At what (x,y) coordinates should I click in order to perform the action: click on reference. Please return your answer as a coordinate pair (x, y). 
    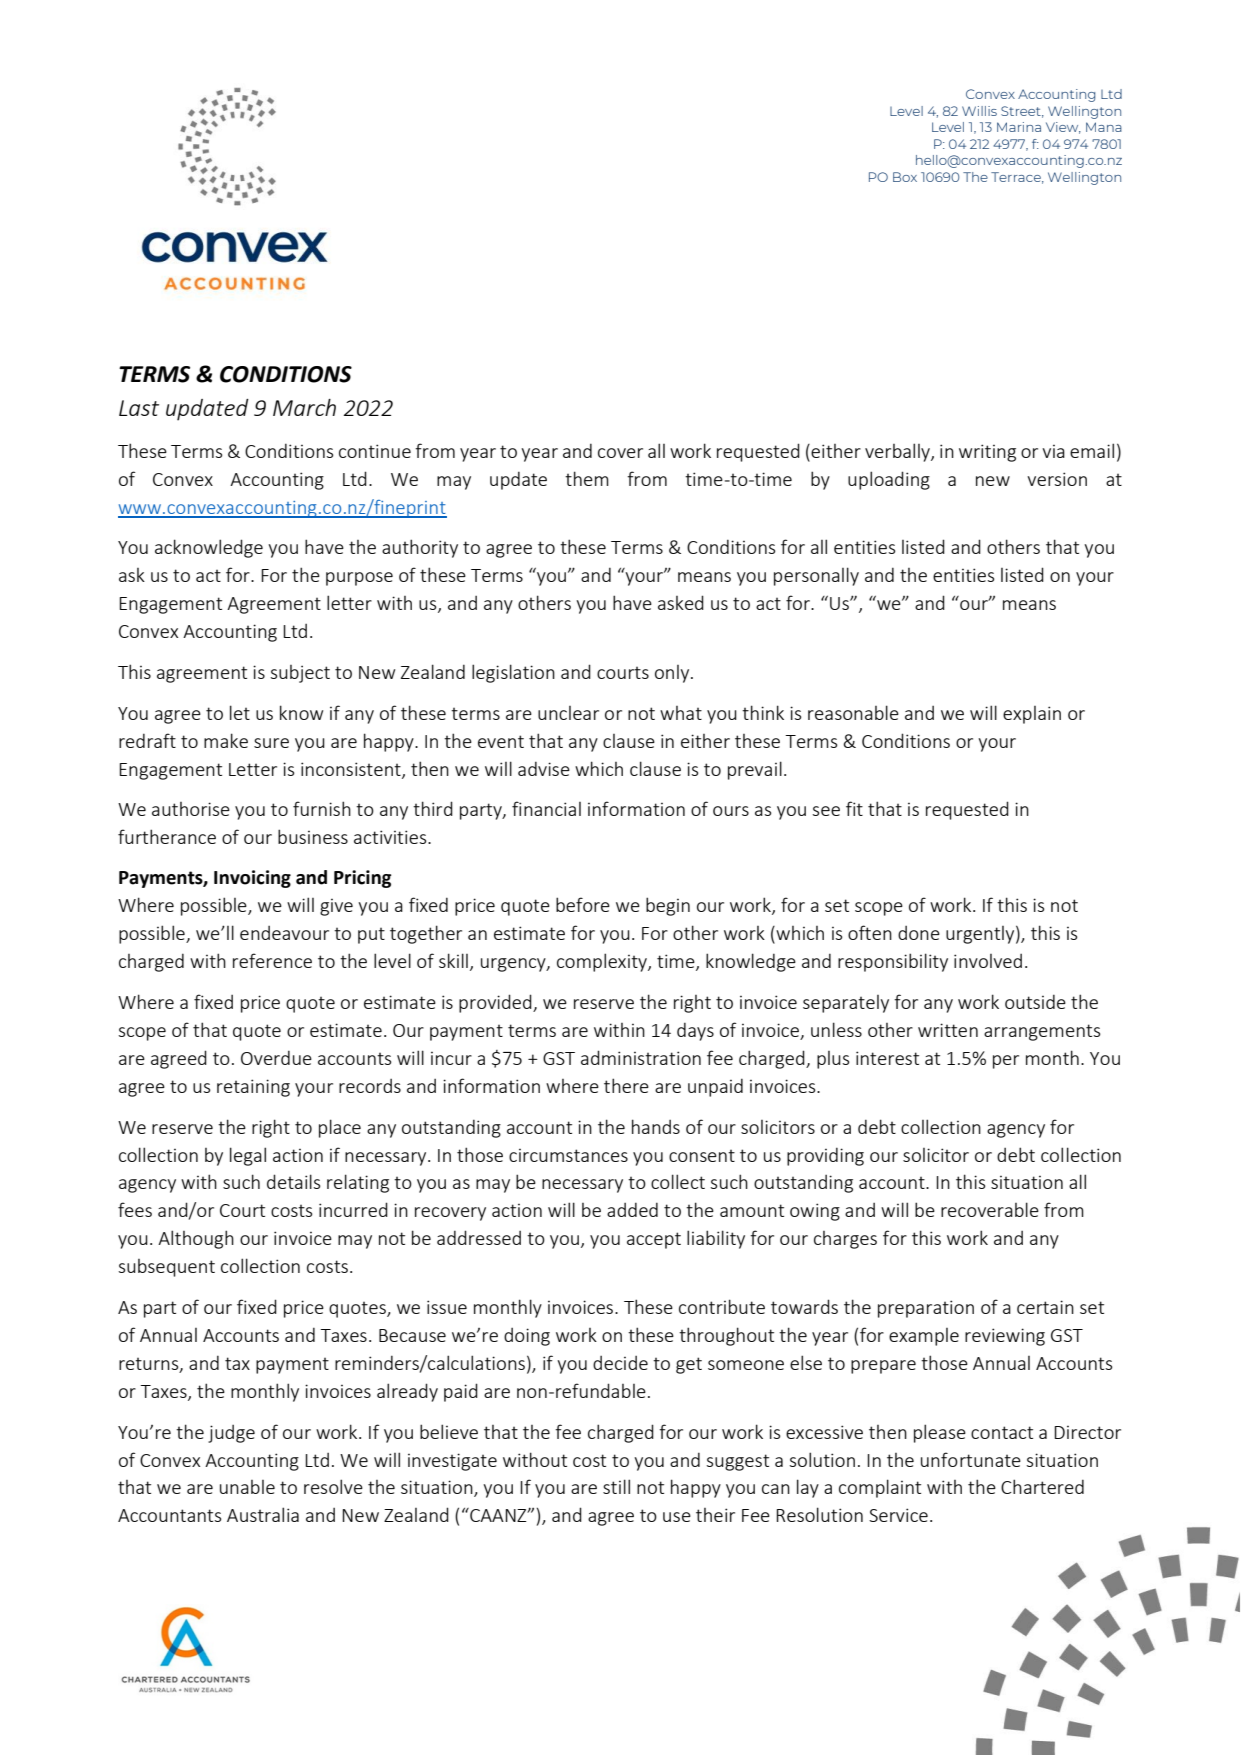
    Looking at the image, I should click on (272, 960).
